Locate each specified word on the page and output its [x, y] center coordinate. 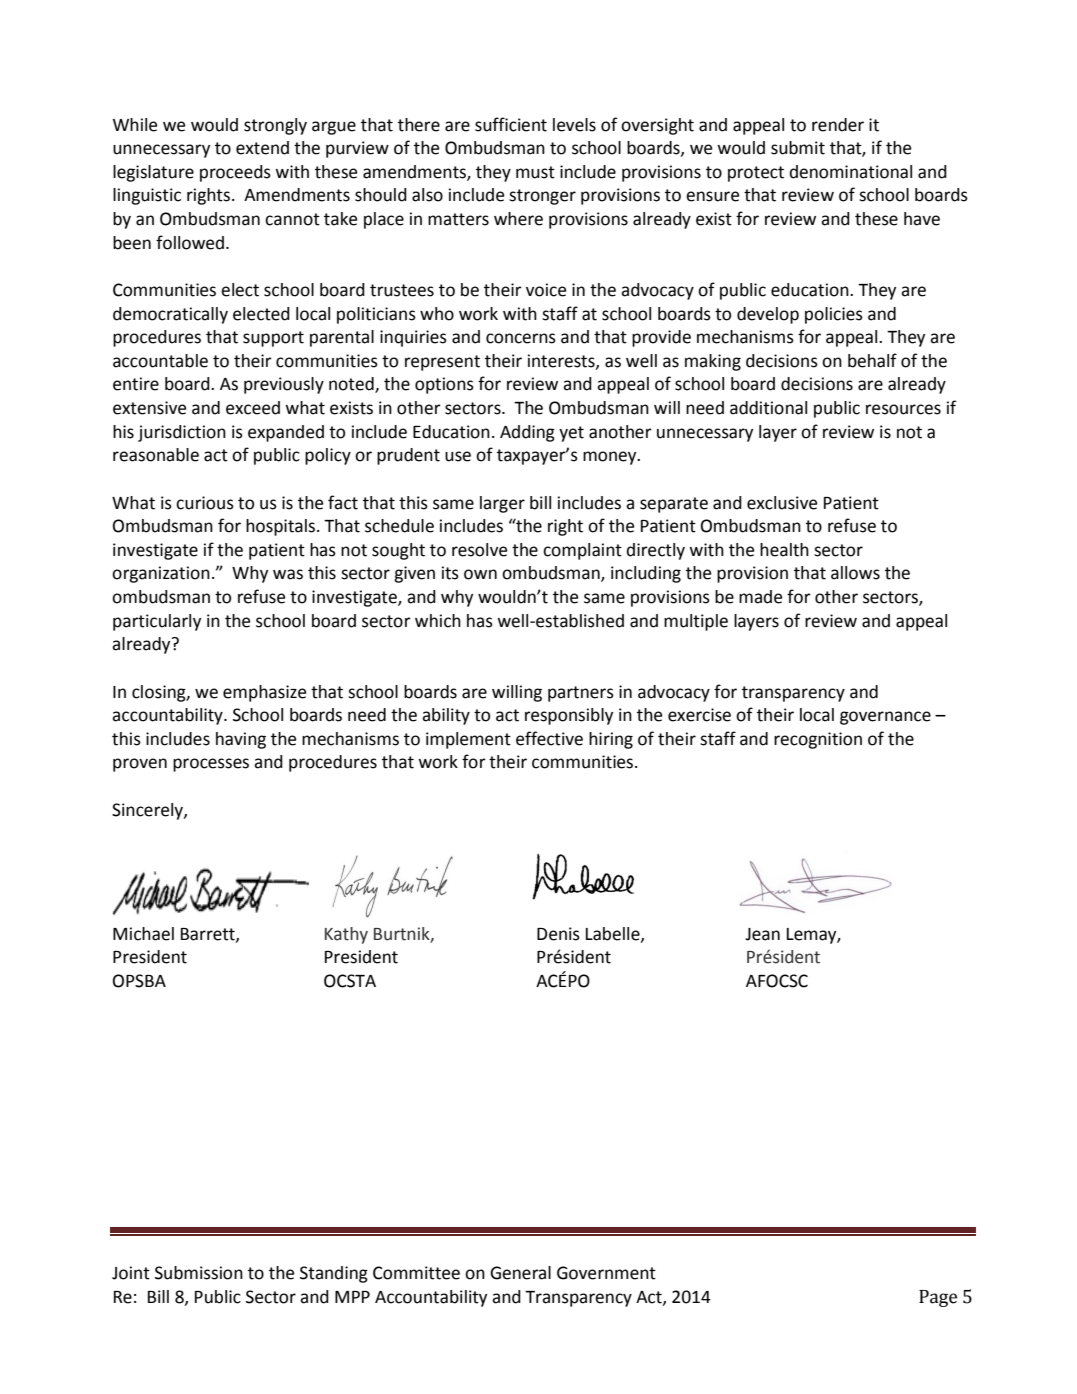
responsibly [569, 716]
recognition [818, 740]
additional [768, 408]
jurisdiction [182, 433]
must [535, 172]
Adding [527, 433]
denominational [850, 172]
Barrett [209, 935]
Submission [199, 1273]
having [241, 740]
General [520, 1273]
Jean [762, 934]
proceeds [235, 173]
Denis [558, 934]
